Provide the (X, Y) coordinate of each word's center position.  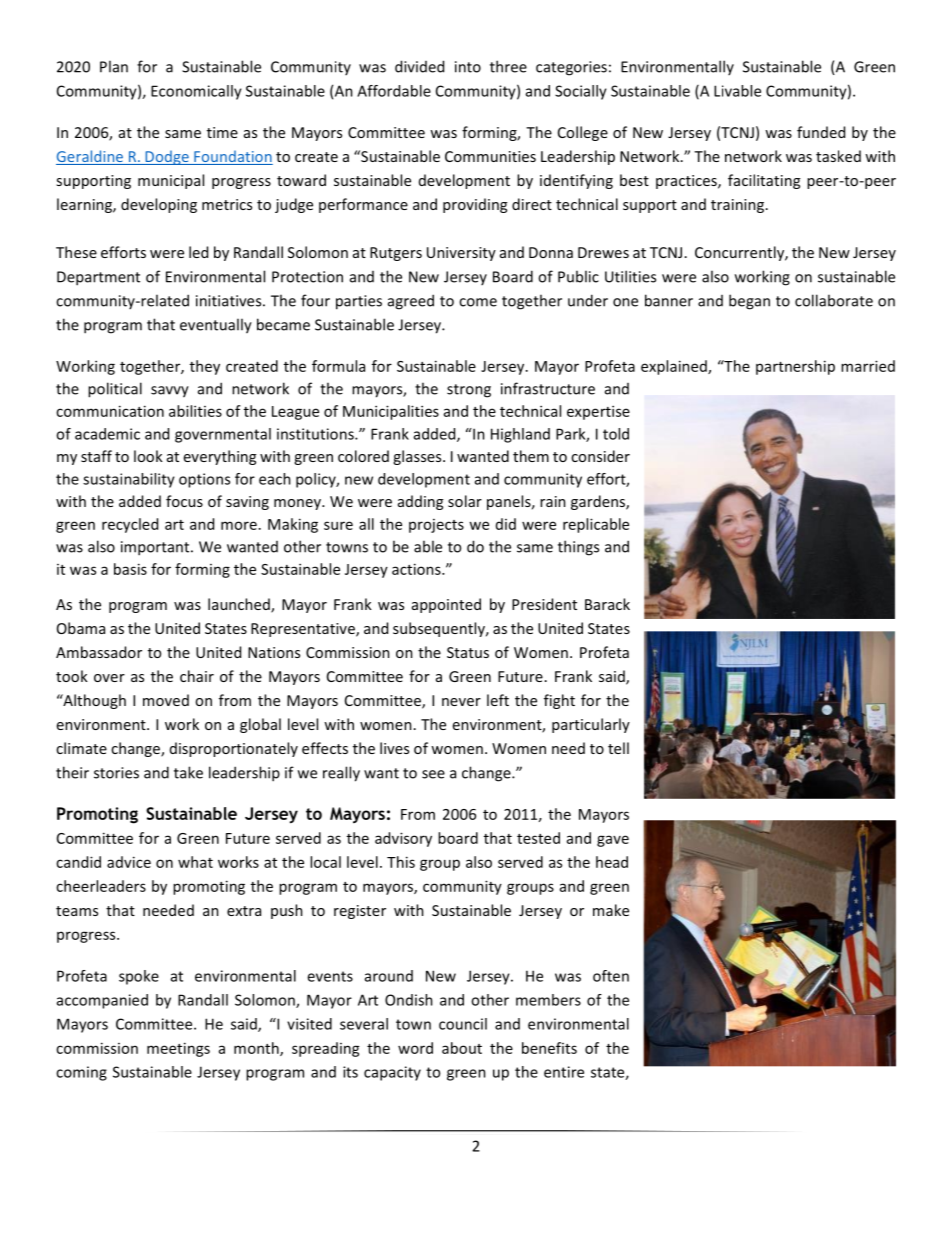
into (468, 67)
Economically (196, 92)
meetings (178, 1049)
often (611, 976)
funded (821, 132)
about (462, 1048)
